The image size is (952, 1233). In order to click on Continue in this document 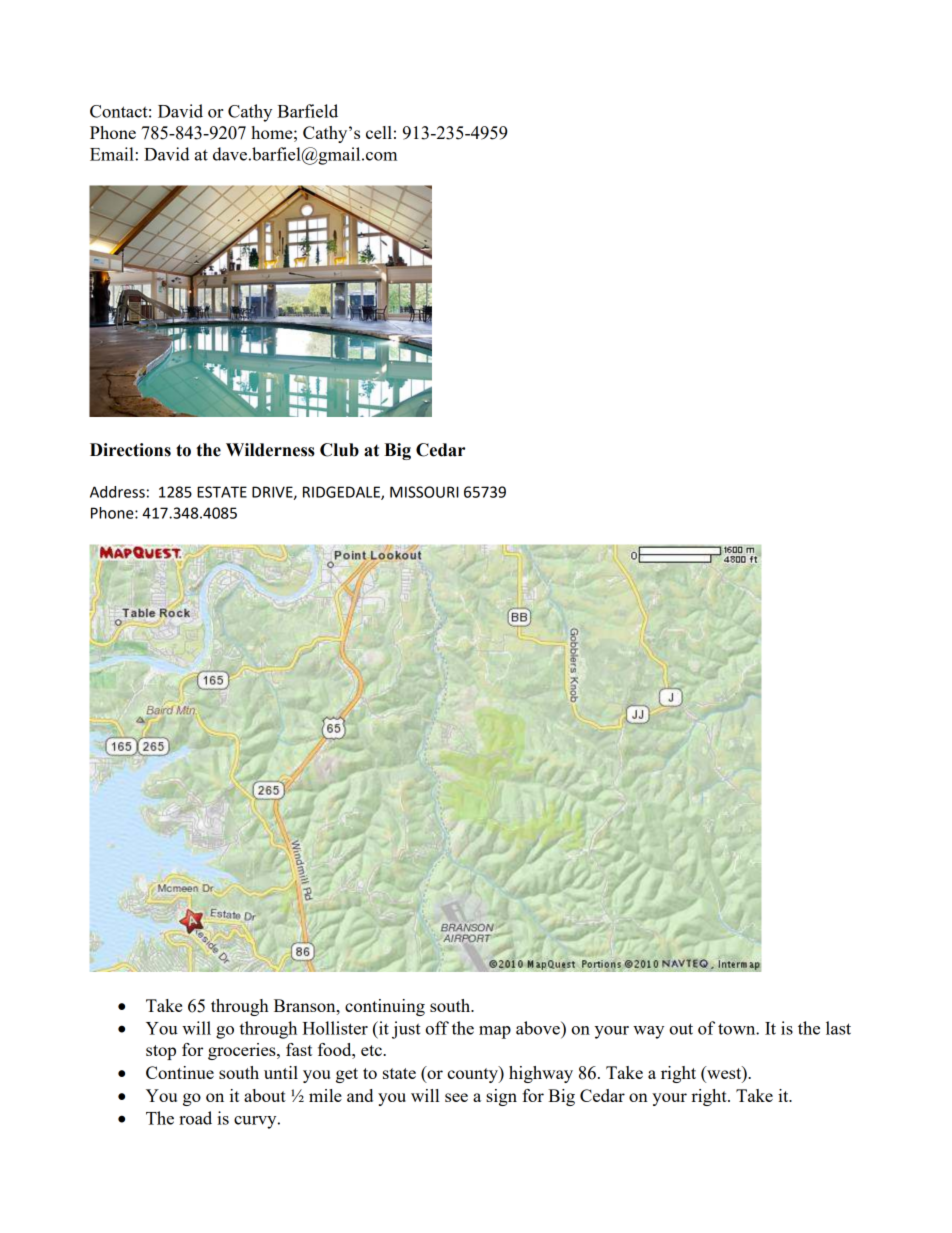, I will do `click(180, 1072)`.
